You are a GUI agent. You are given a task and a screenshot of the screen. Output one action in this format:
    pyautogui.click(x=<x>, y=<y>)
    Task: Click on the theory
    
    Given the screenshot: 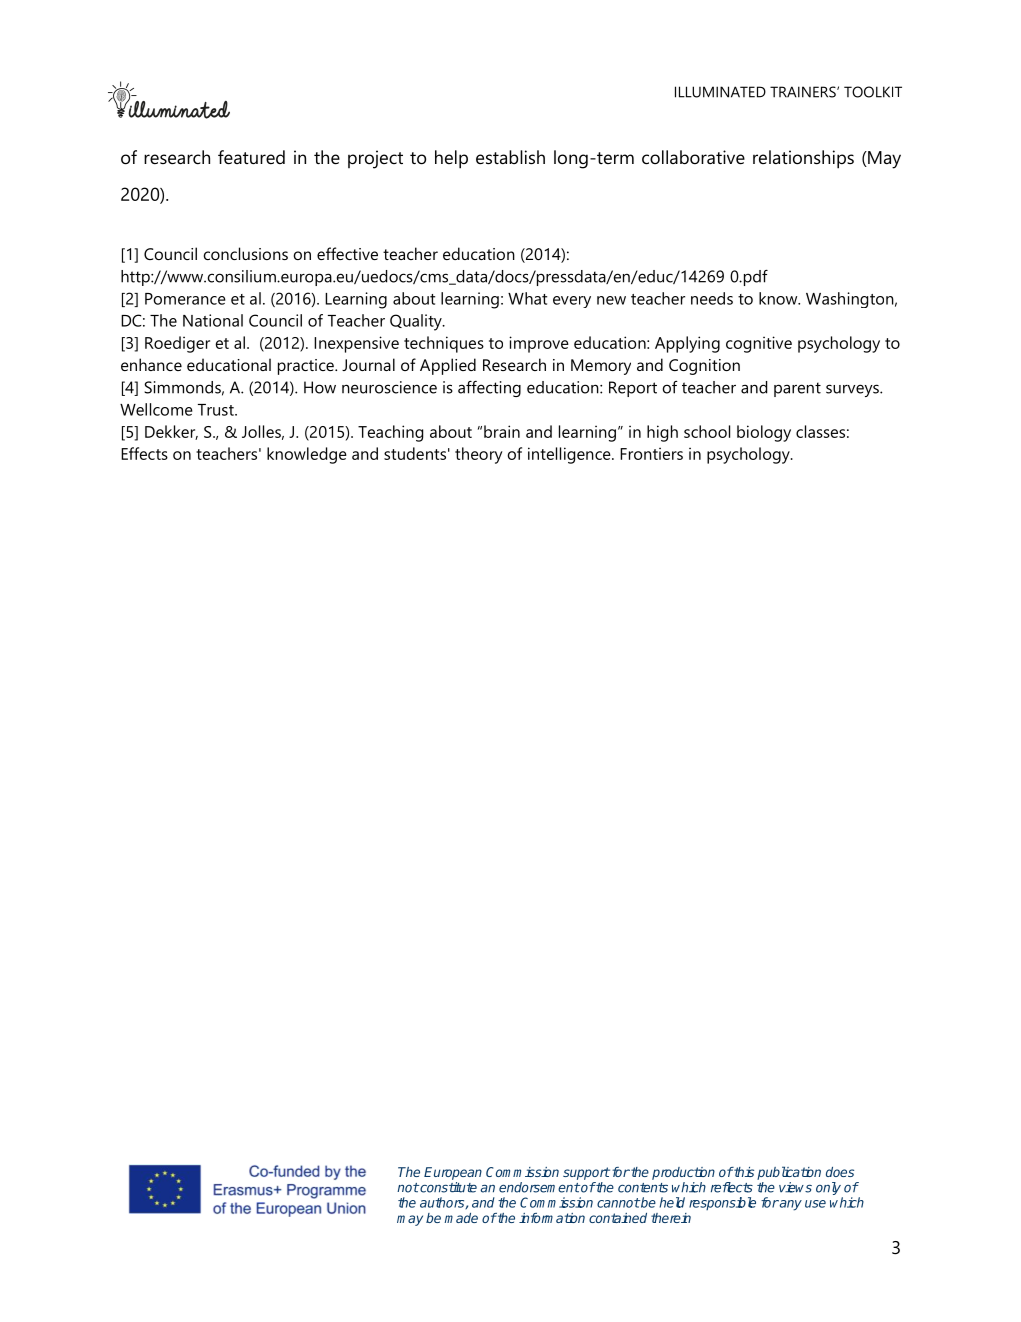 What is the action you would take?
    pyautogui.click(x=479, y=455)
